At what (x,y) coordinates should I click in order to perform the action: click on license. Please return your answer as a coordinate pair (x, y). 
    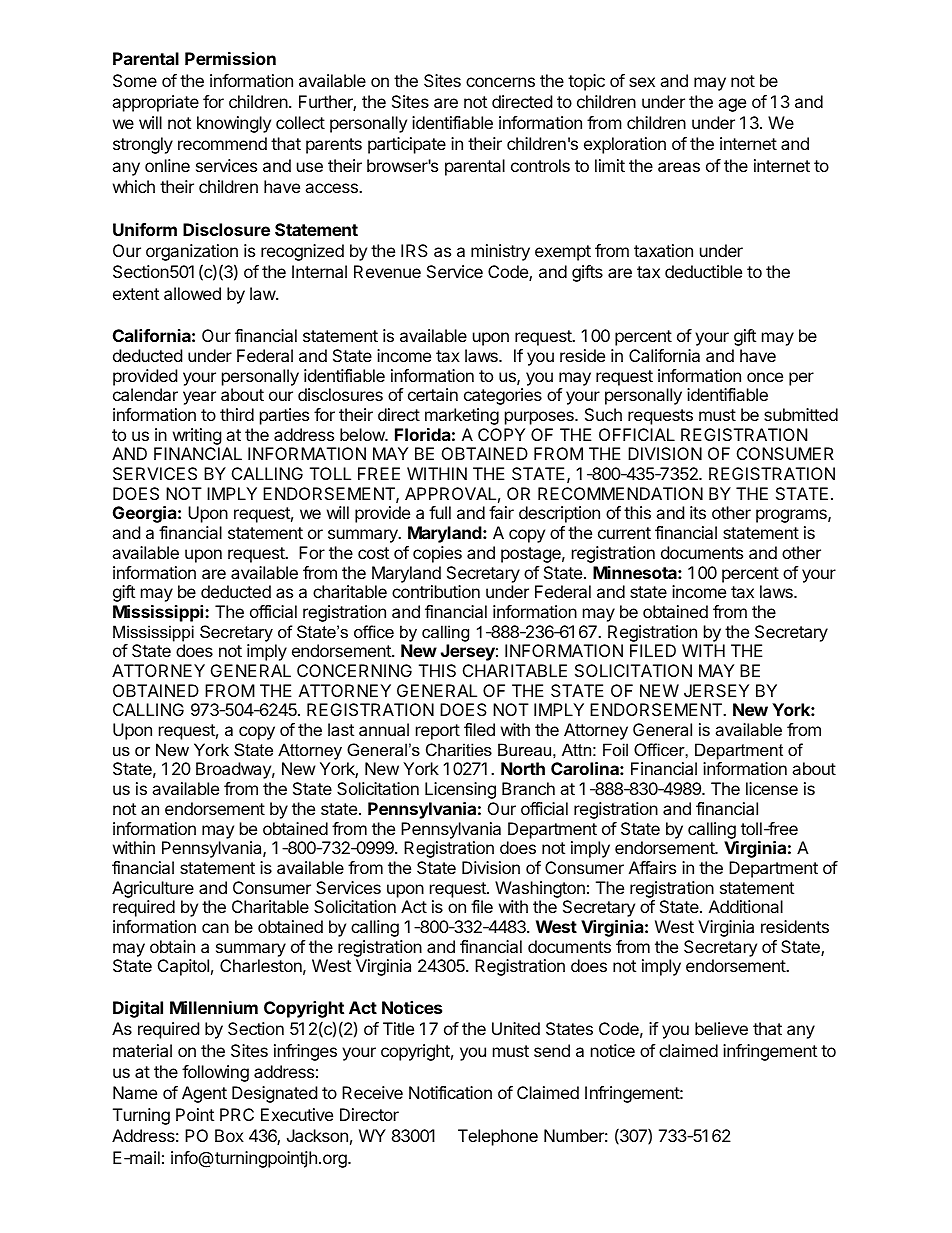
    Looking at the image, I should click on (772, 788).
